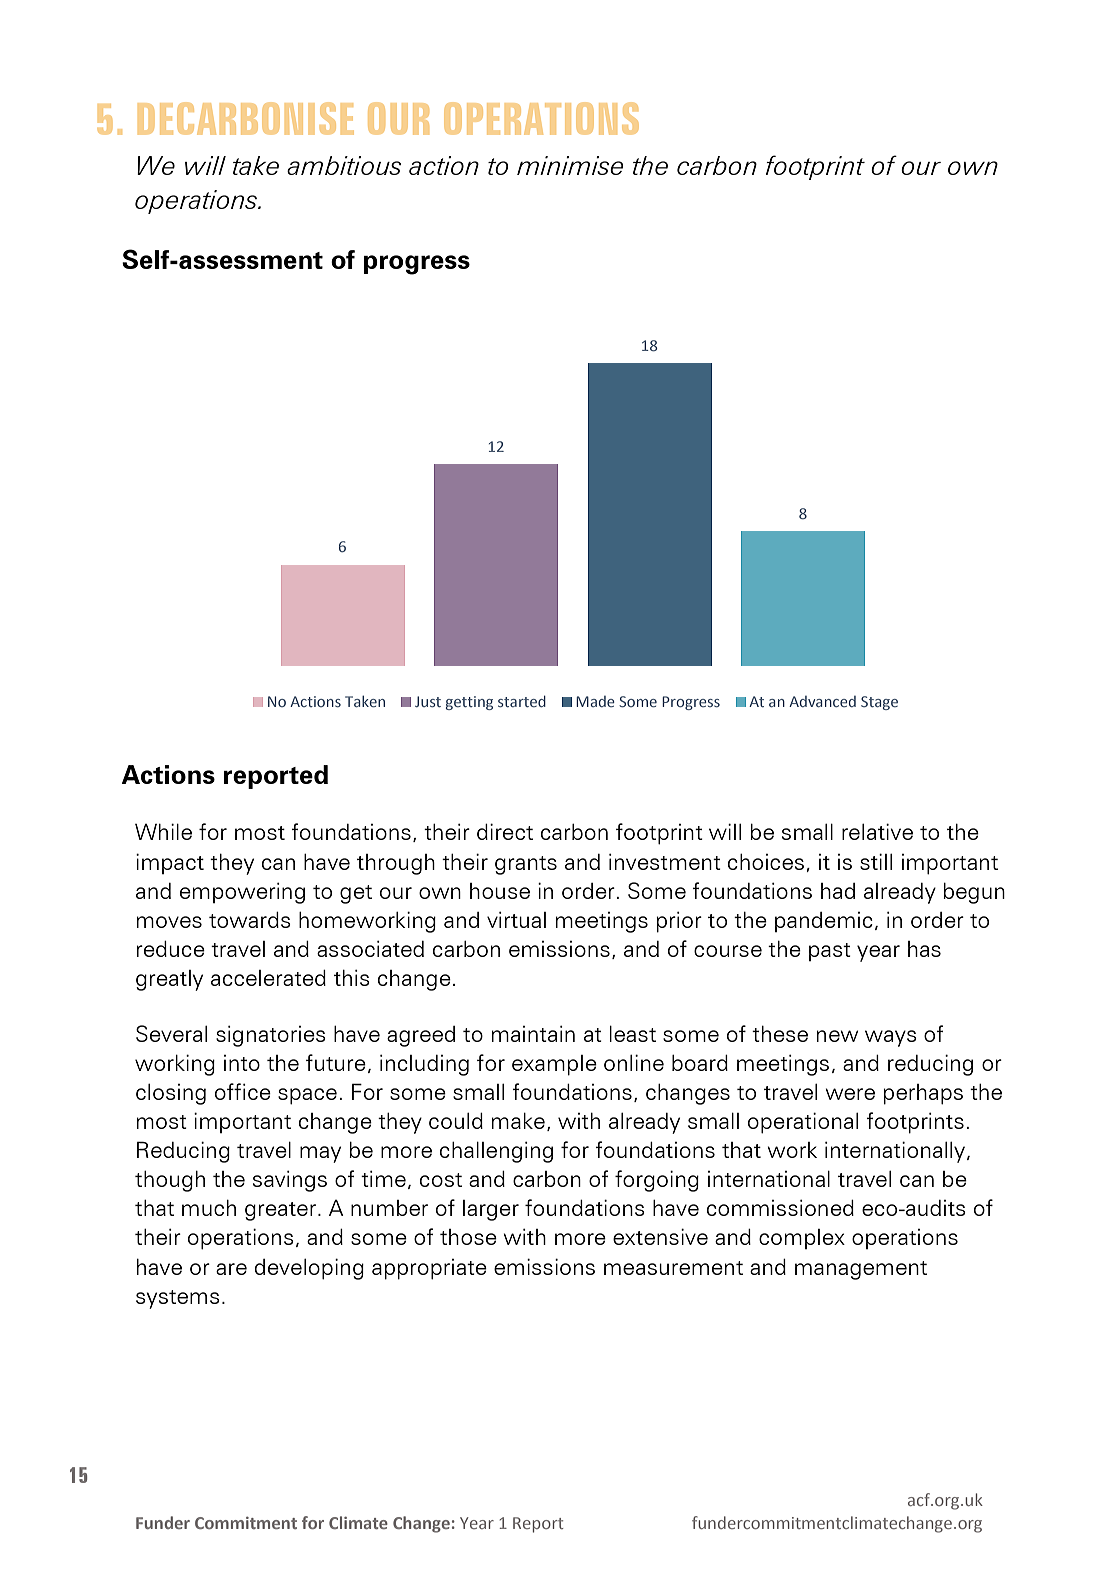 This screenshot has width=1118, height=1580. I want to click on extensive, so click(660, 1236).
